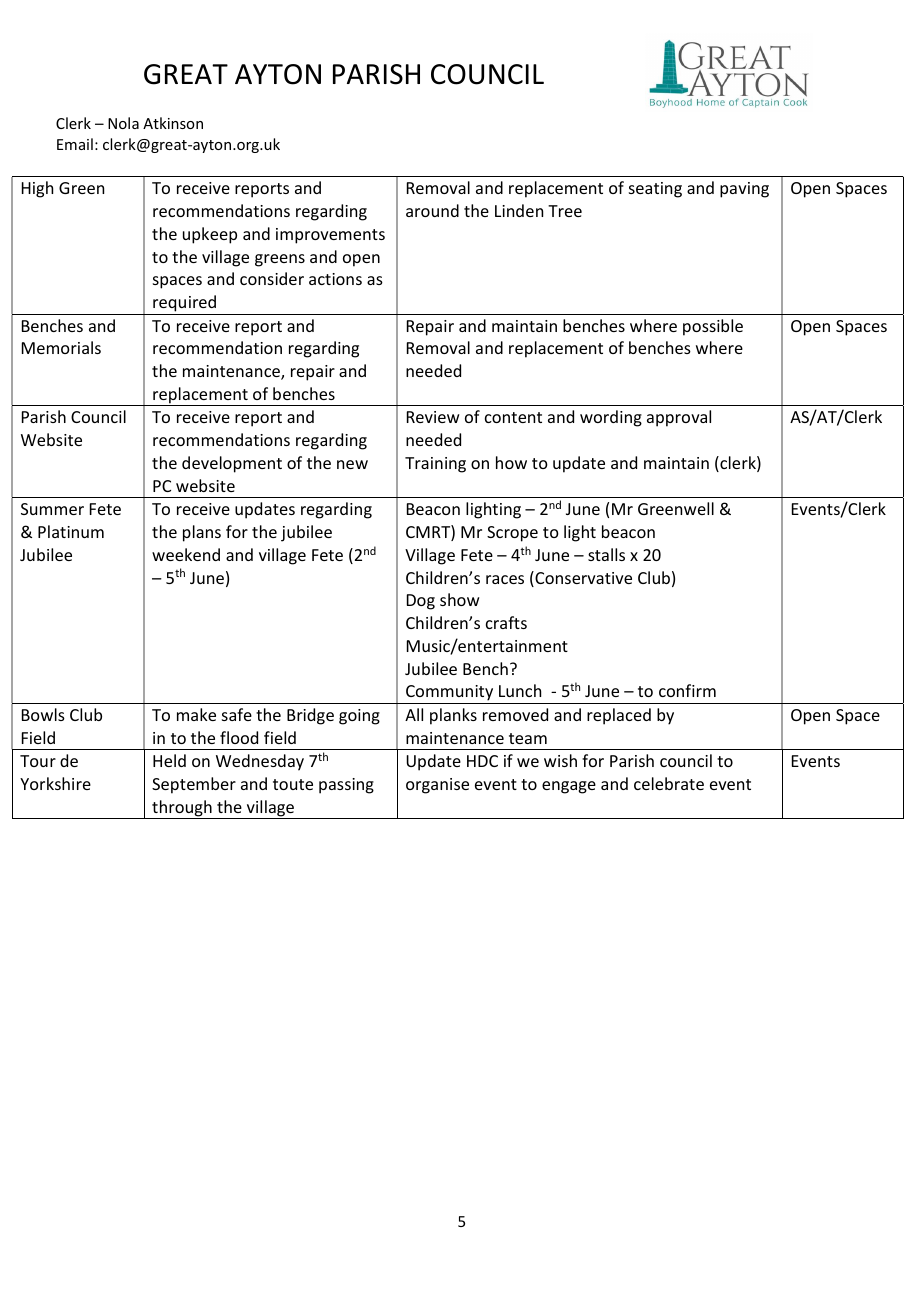  What do you see at coordinates (713, 327) in the screenshot?
I see `possible` at bounding box center [713, 327].
